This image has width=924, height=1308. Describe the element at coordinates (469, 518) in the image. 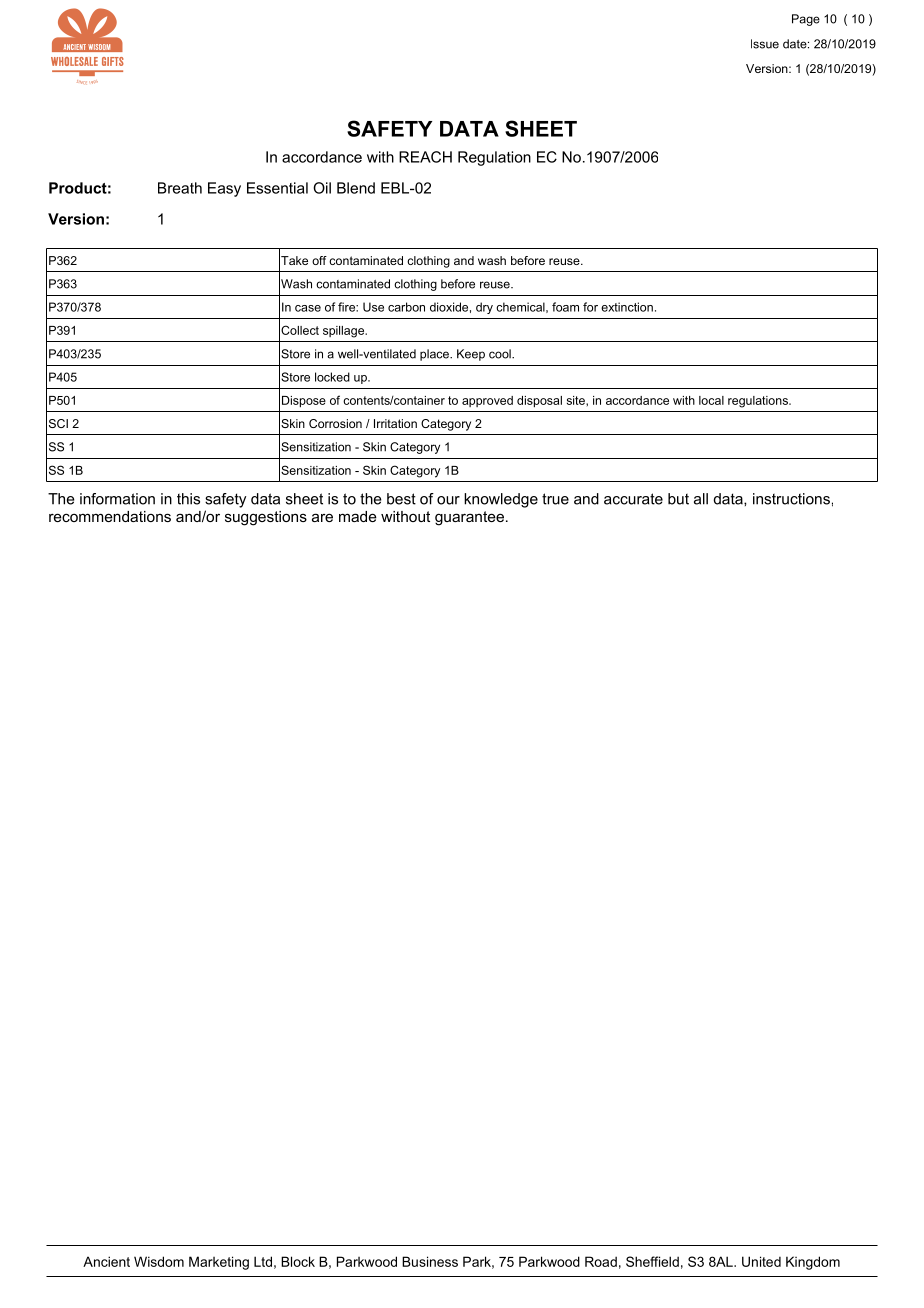

I see `guarantee` at that location.
